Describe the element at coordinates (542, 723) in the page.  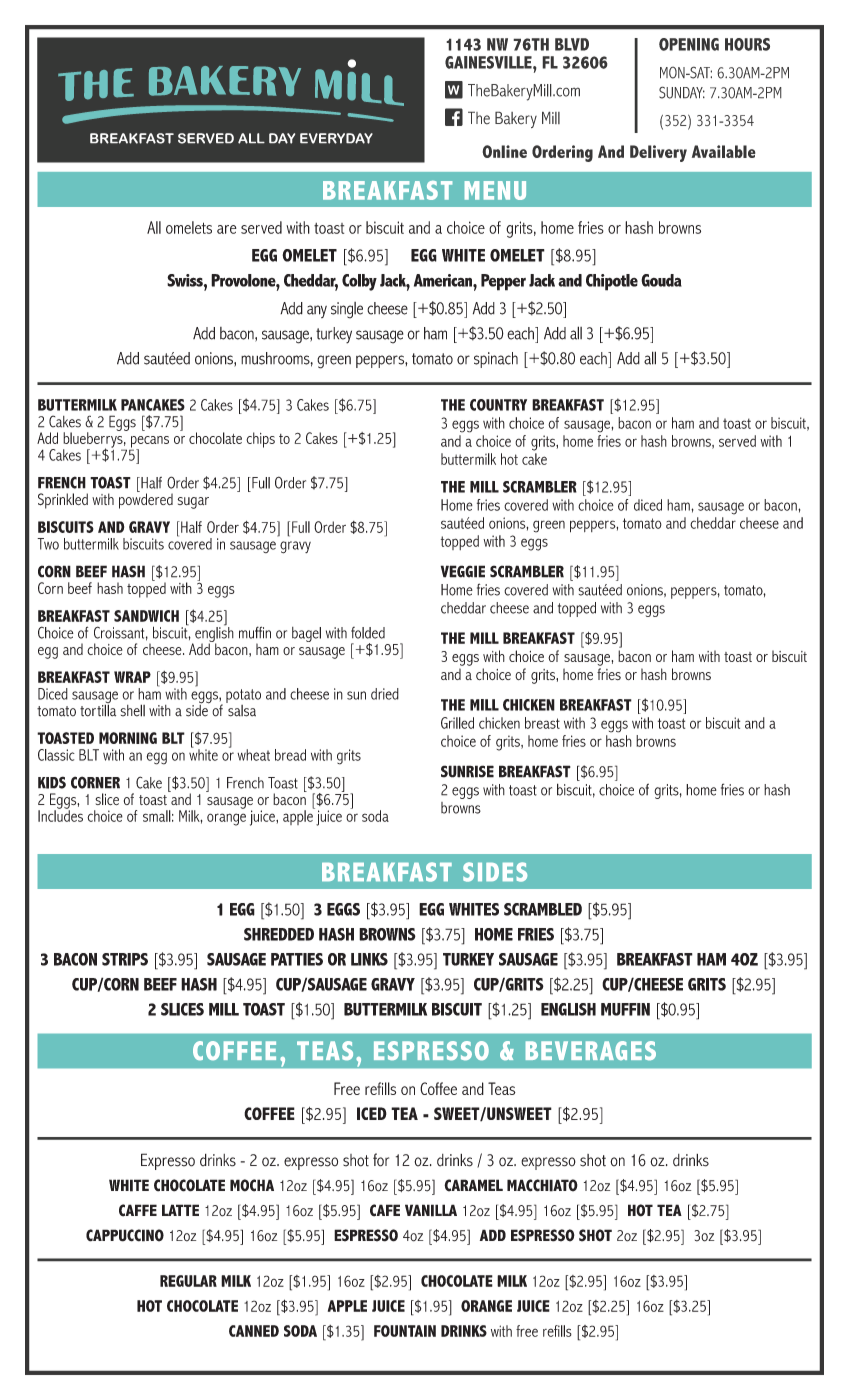
I see `breast` at that location.
